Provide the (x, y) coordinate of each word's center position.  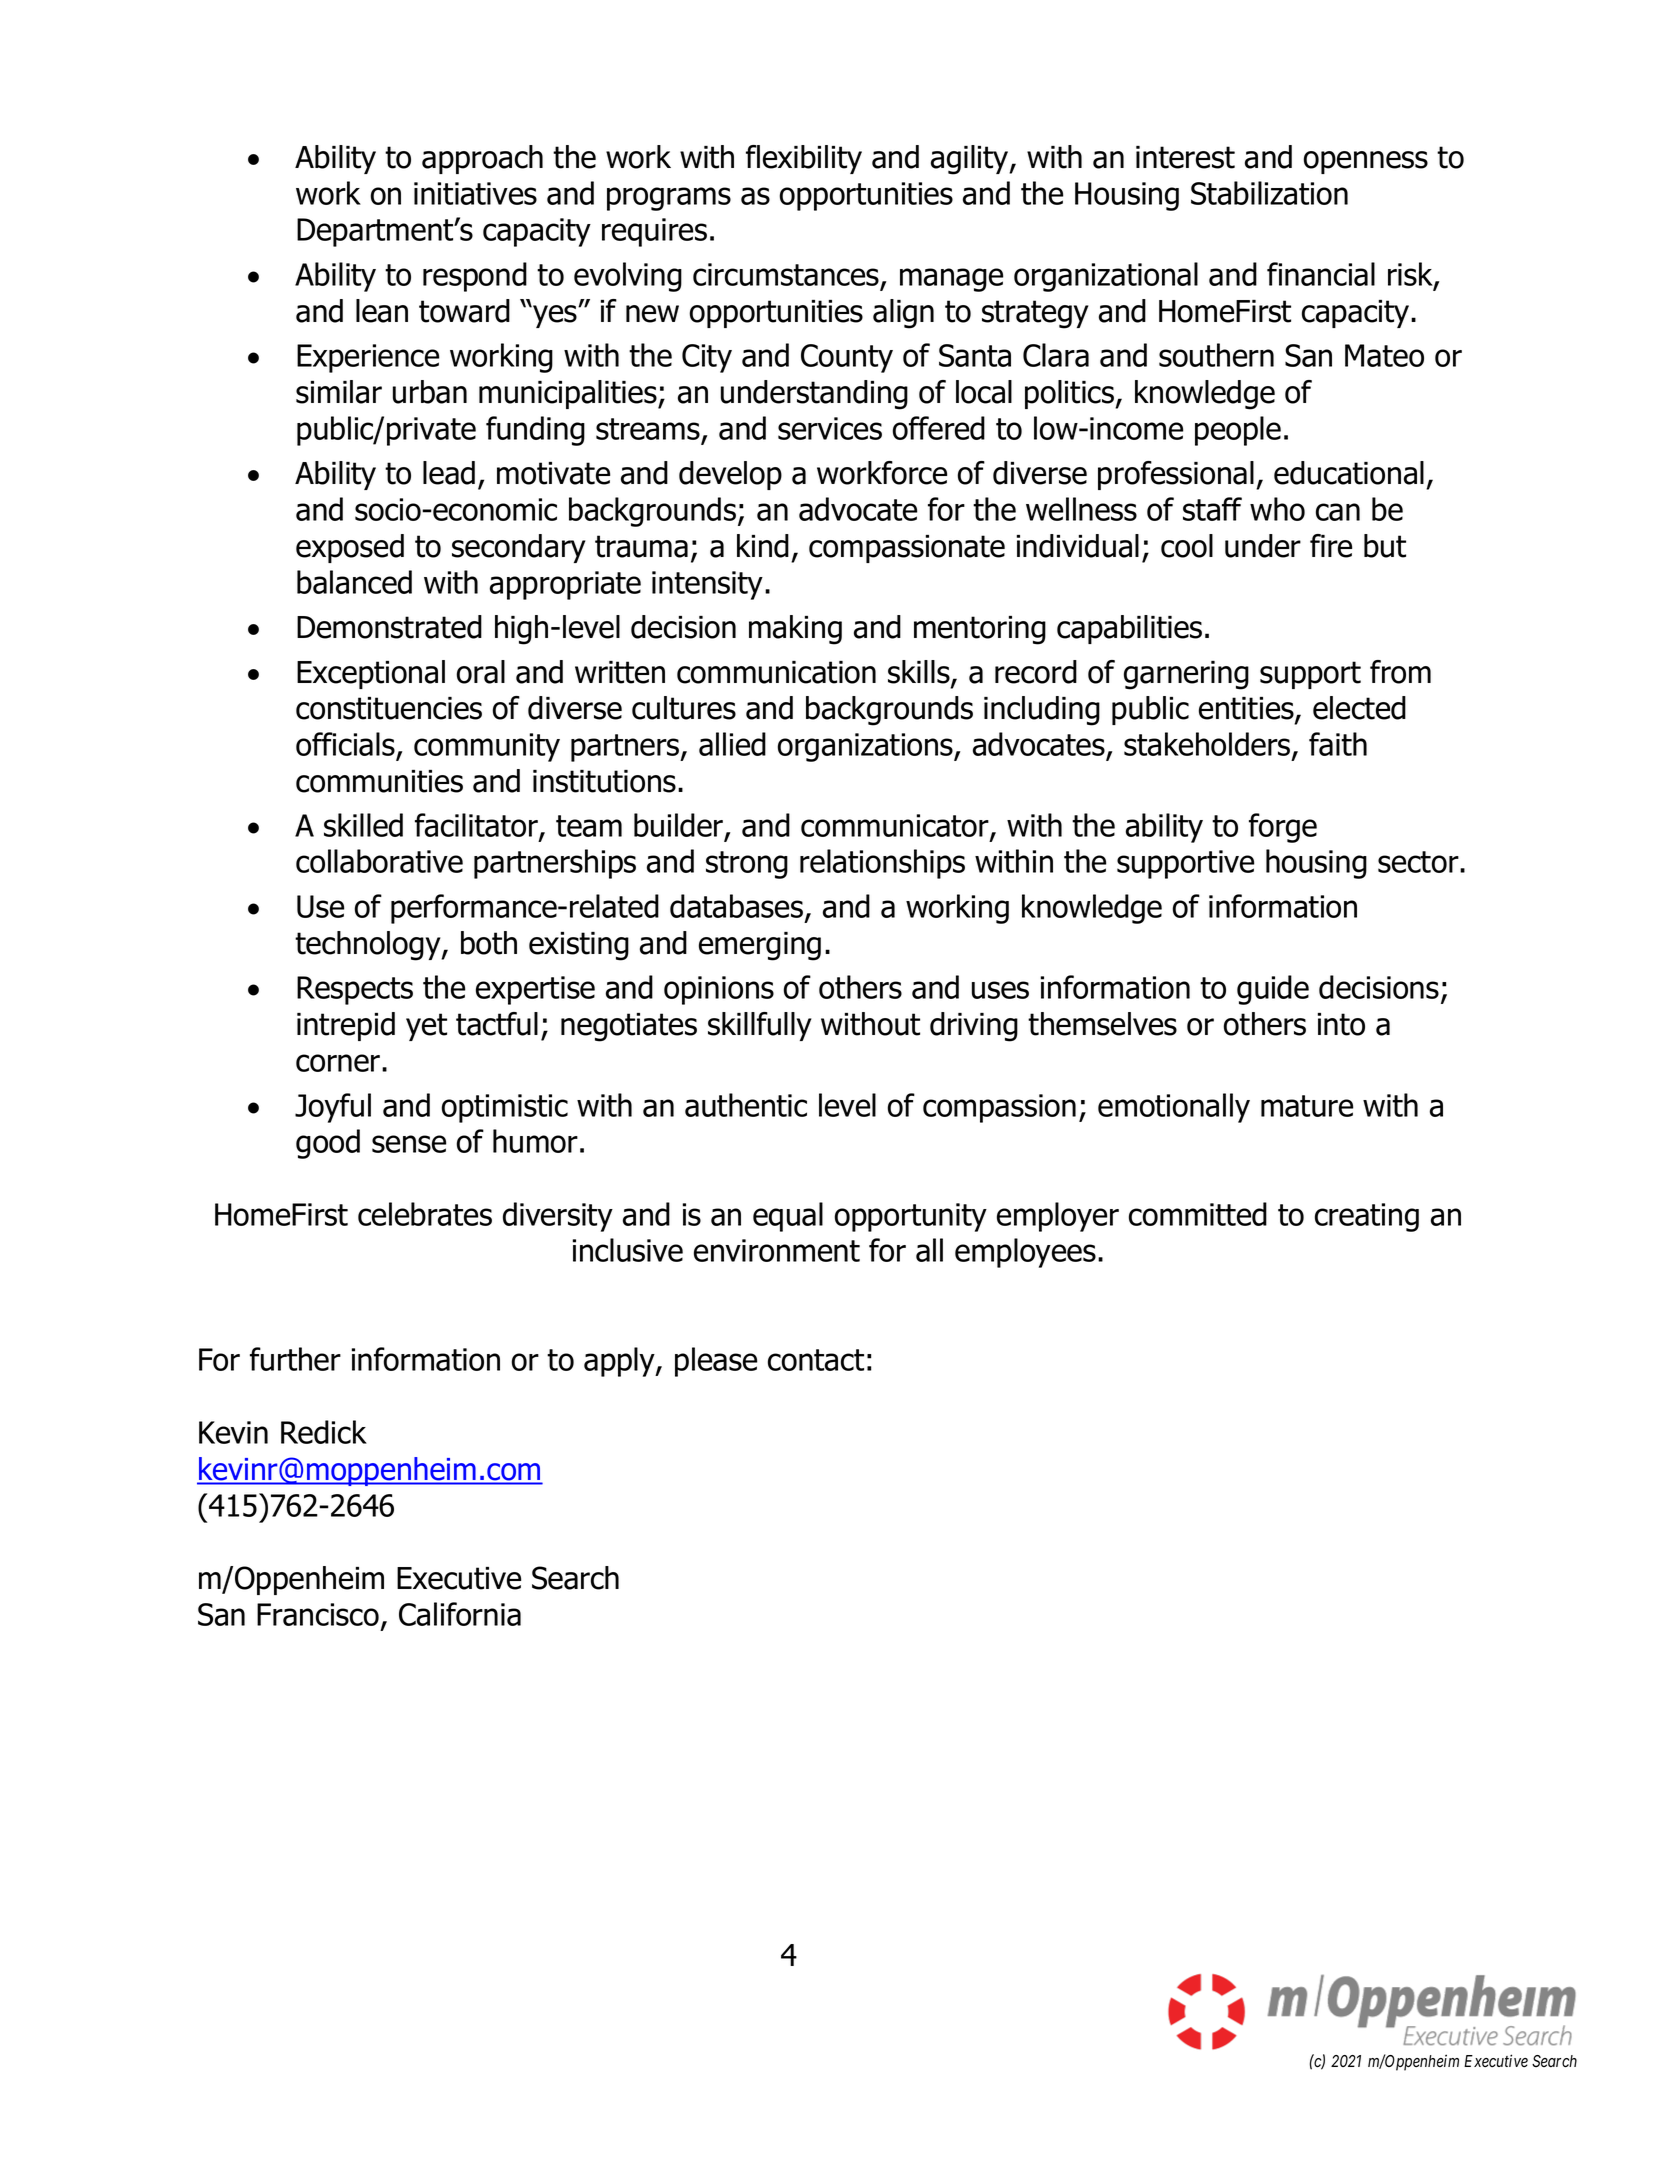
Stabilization (1269, 193)
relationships (882, 864)
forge (1283, 828)
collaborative (379, 861)
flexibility (804, 159)
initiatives (475, 193)
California (460, 1614)
